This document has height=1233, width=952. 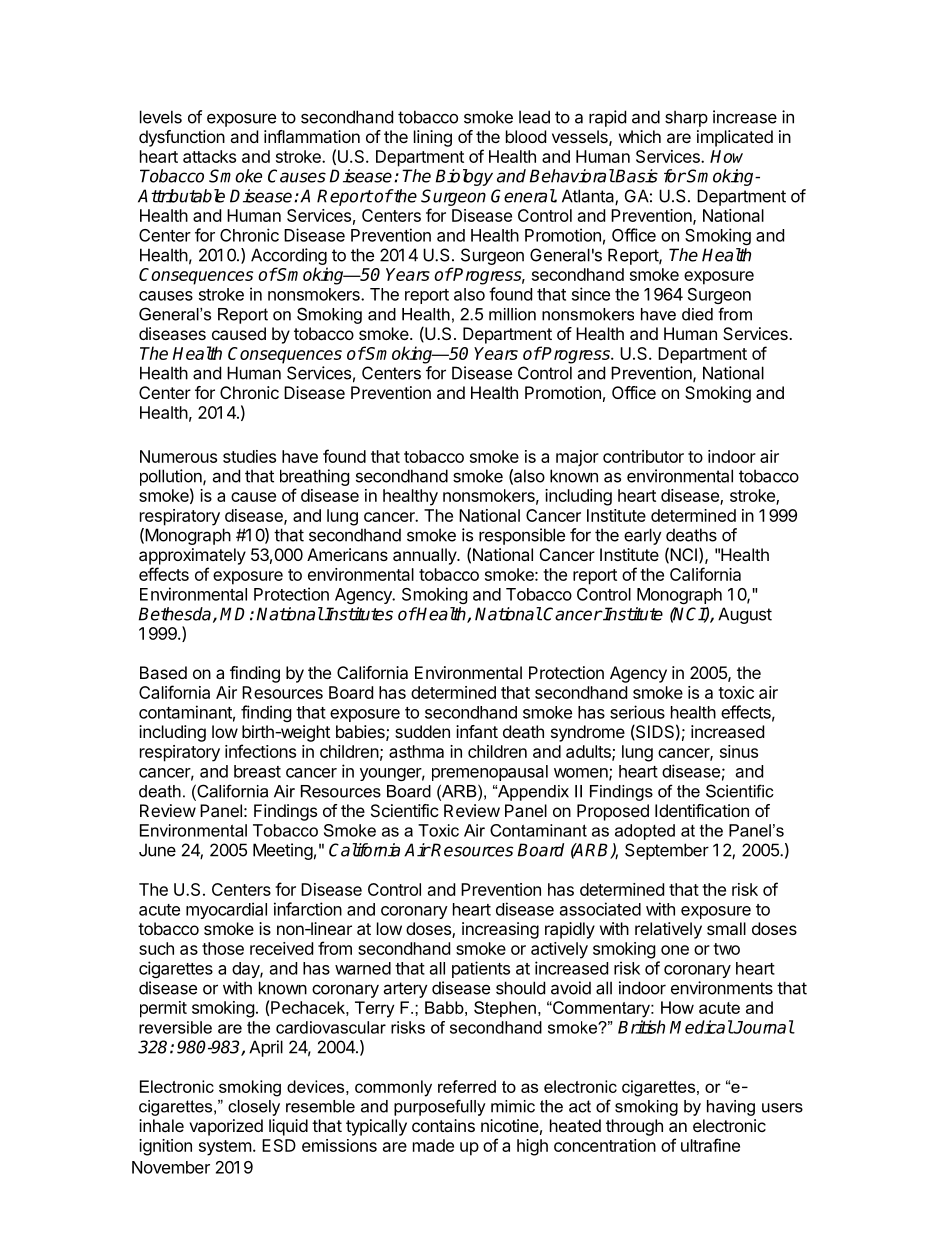 What do you see at coordinates (710, 1145) in the document?
I see `ultrafine` at bounding box center [710, 1145].
